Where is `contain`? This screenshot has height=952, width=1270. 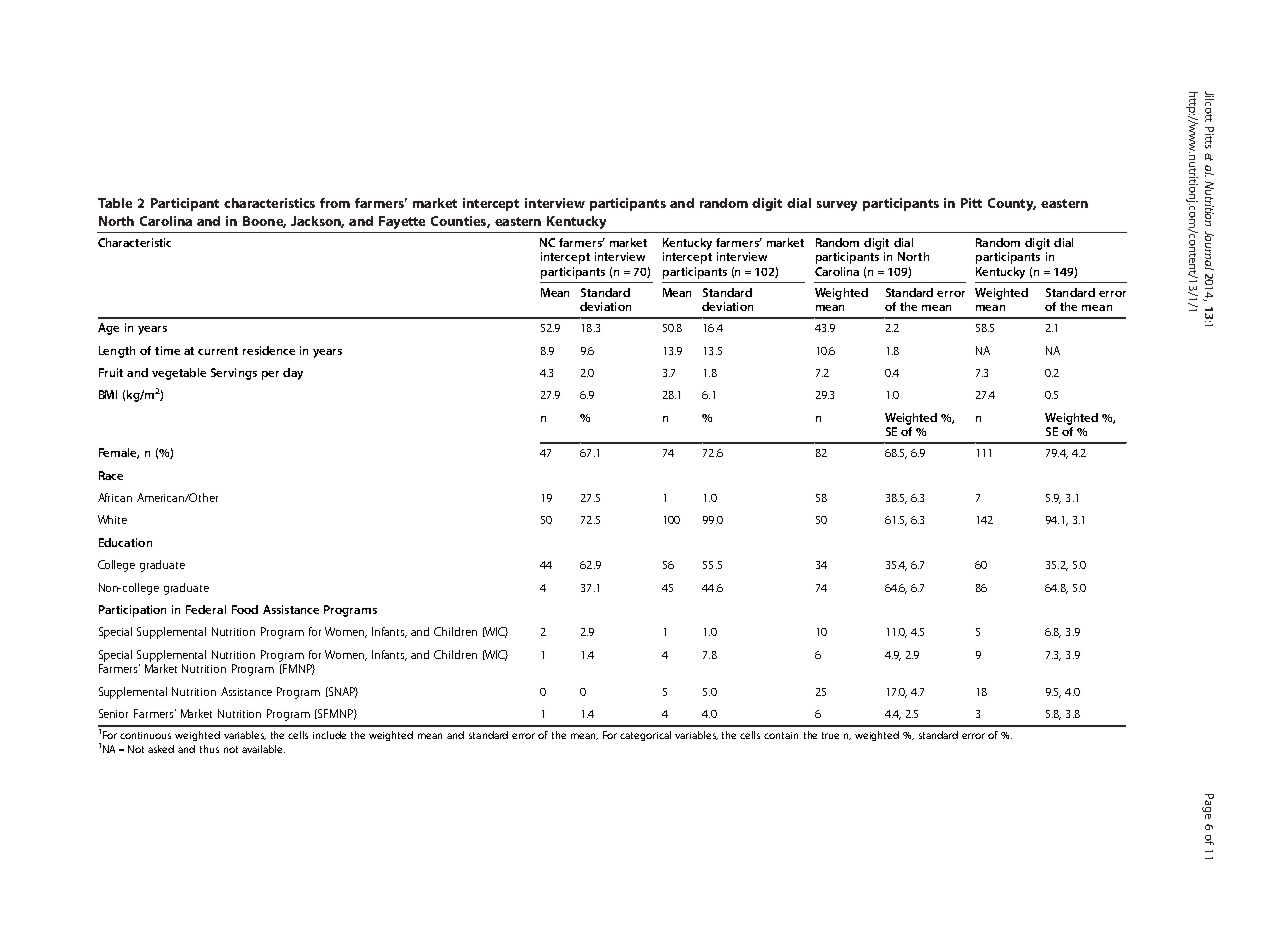 contain is located at coordinates (781, 735).
